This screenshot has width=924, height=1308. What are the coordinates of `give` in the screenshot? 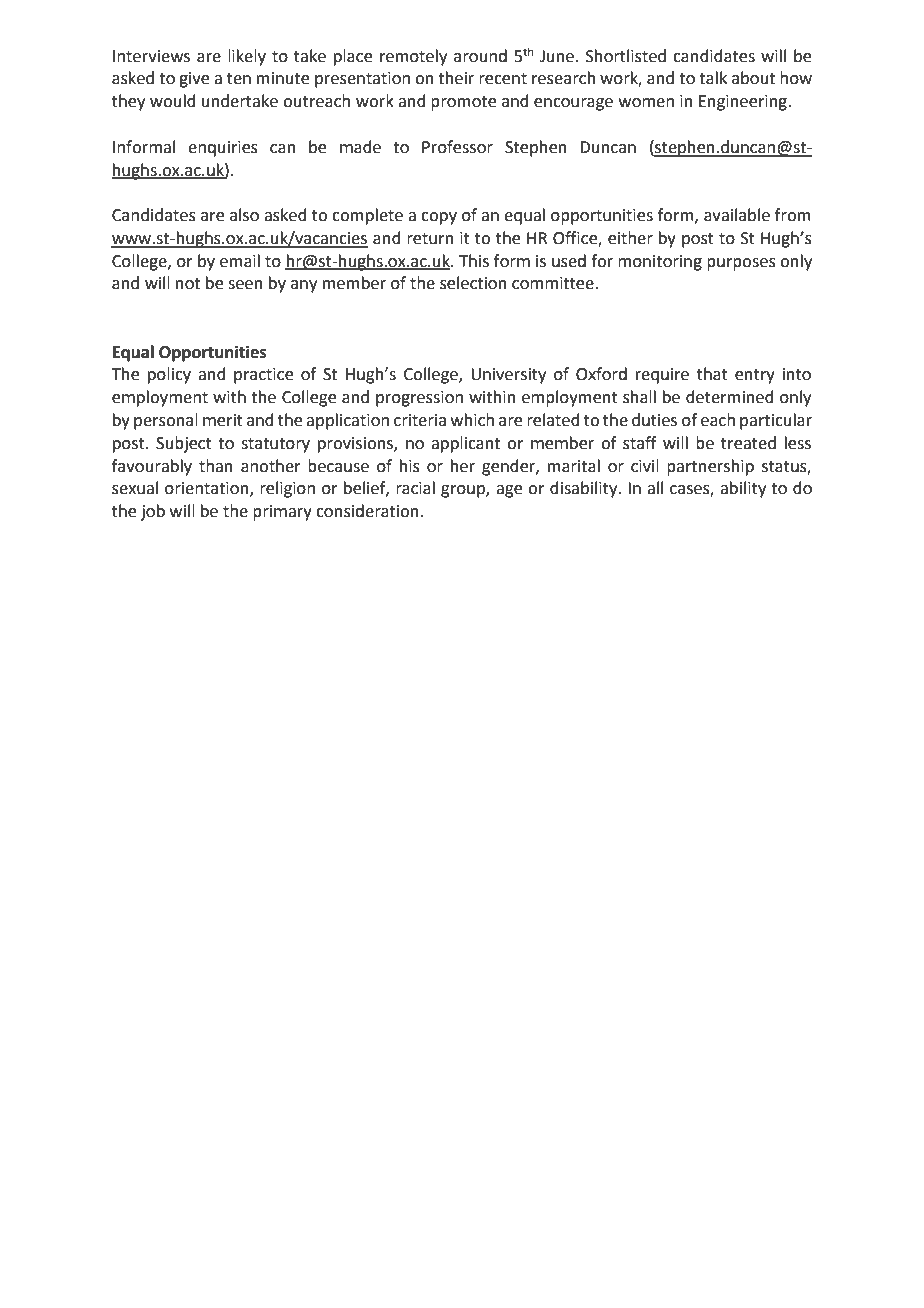 It's located at (194, 80).
